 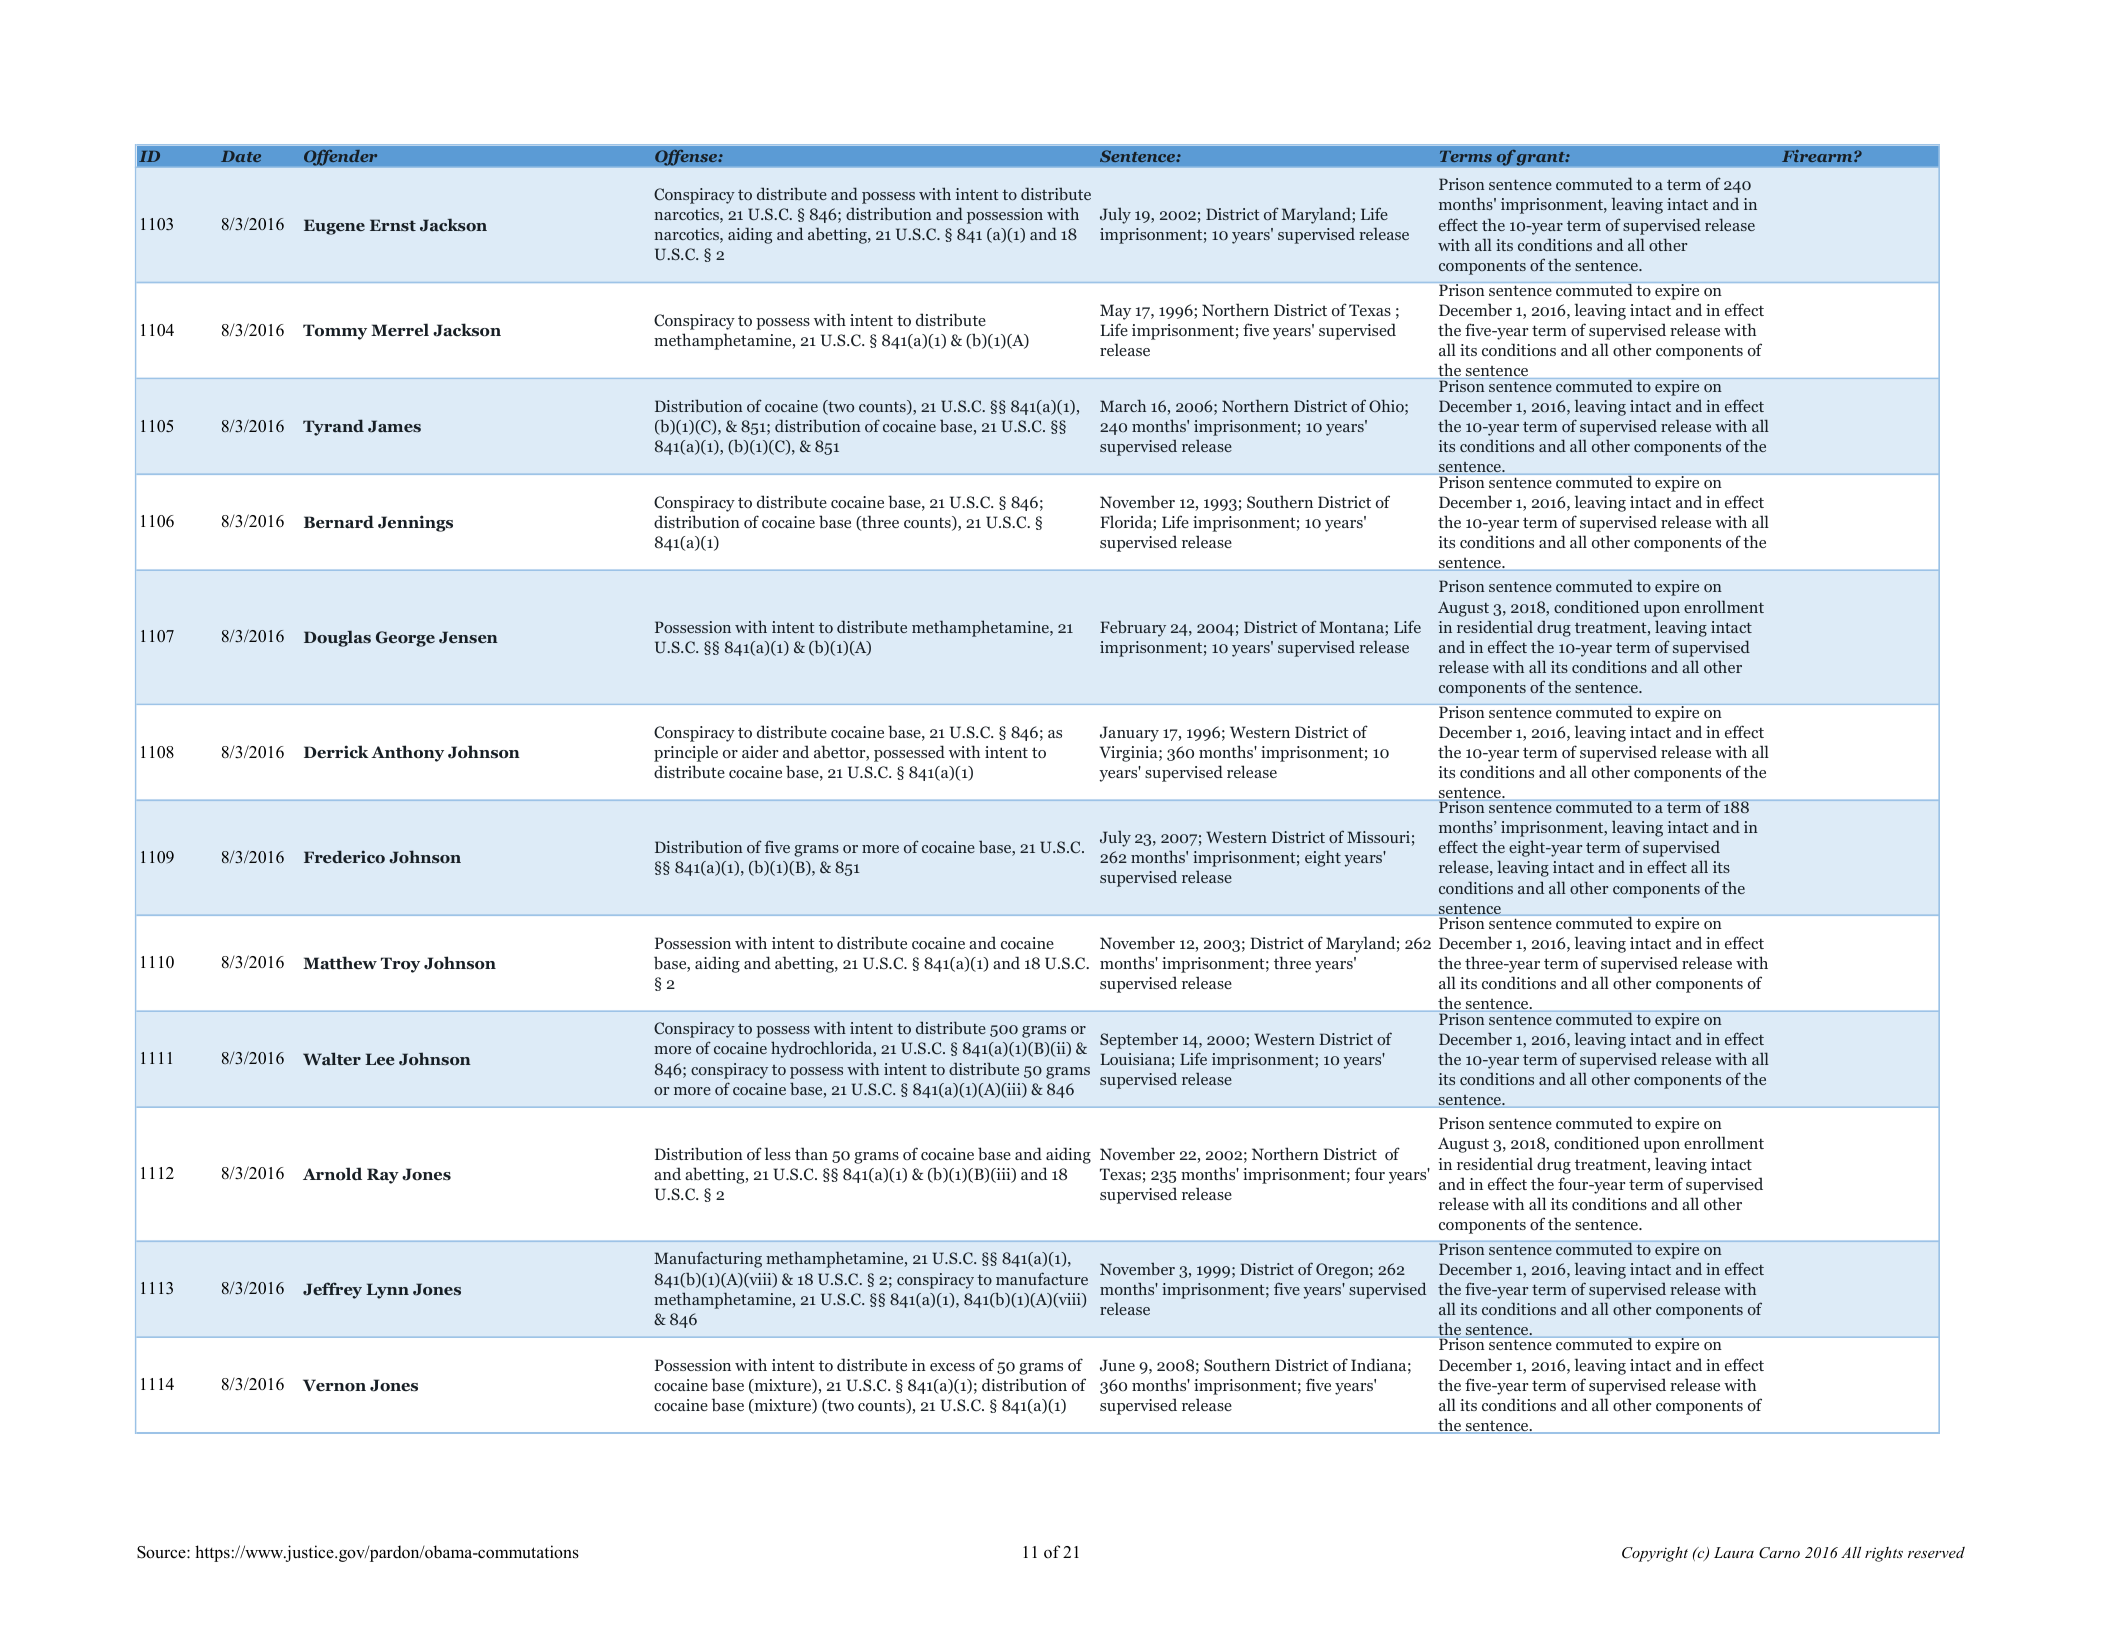 I want to click on January, so click(x=1129, y=734).
